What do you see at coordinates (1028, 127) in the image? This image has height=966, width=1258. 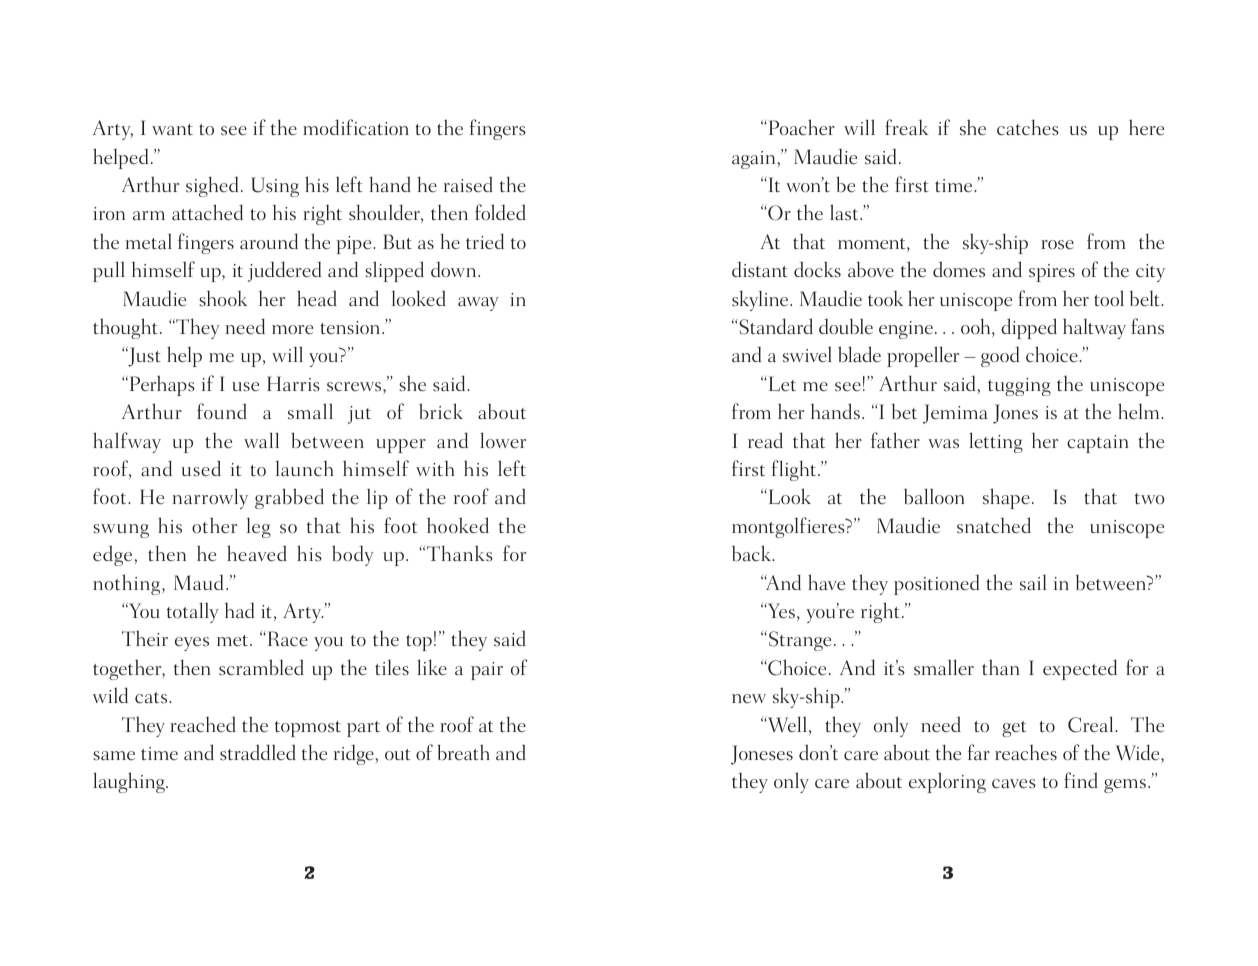 I see `catches` at bounding box center [1028, 127].
